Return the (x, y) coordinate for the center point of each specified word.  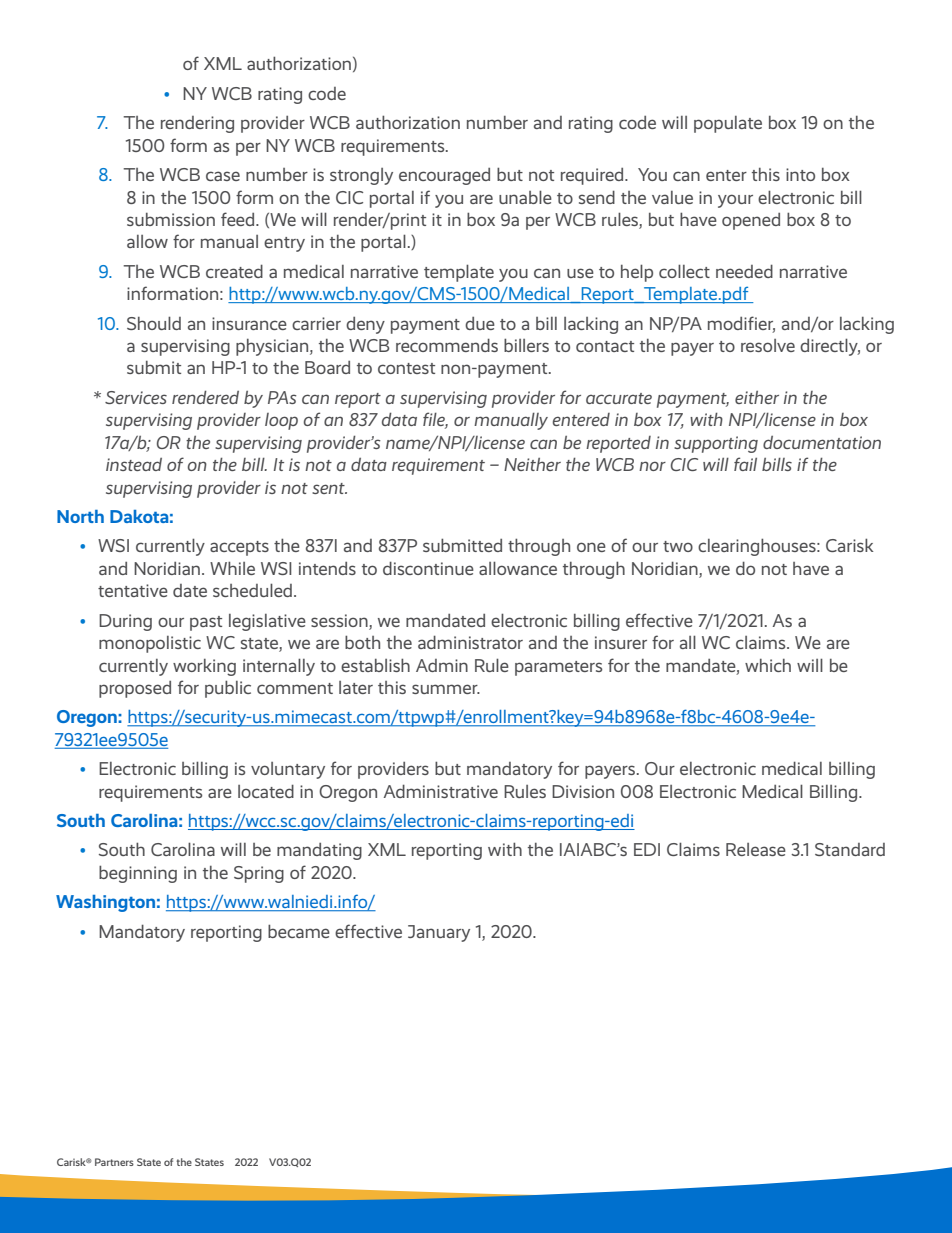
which (768, 665)
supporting (716, 444)
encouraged (444, 176)
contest (406, 368)
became (299, 931)
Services (136, 397)
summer (446, 689)
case (223, 176)
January (439, 933)
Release (756, 849)
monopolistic (150, 644)
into (800, 174)
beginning (138, 874)
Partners (114, 1162)
